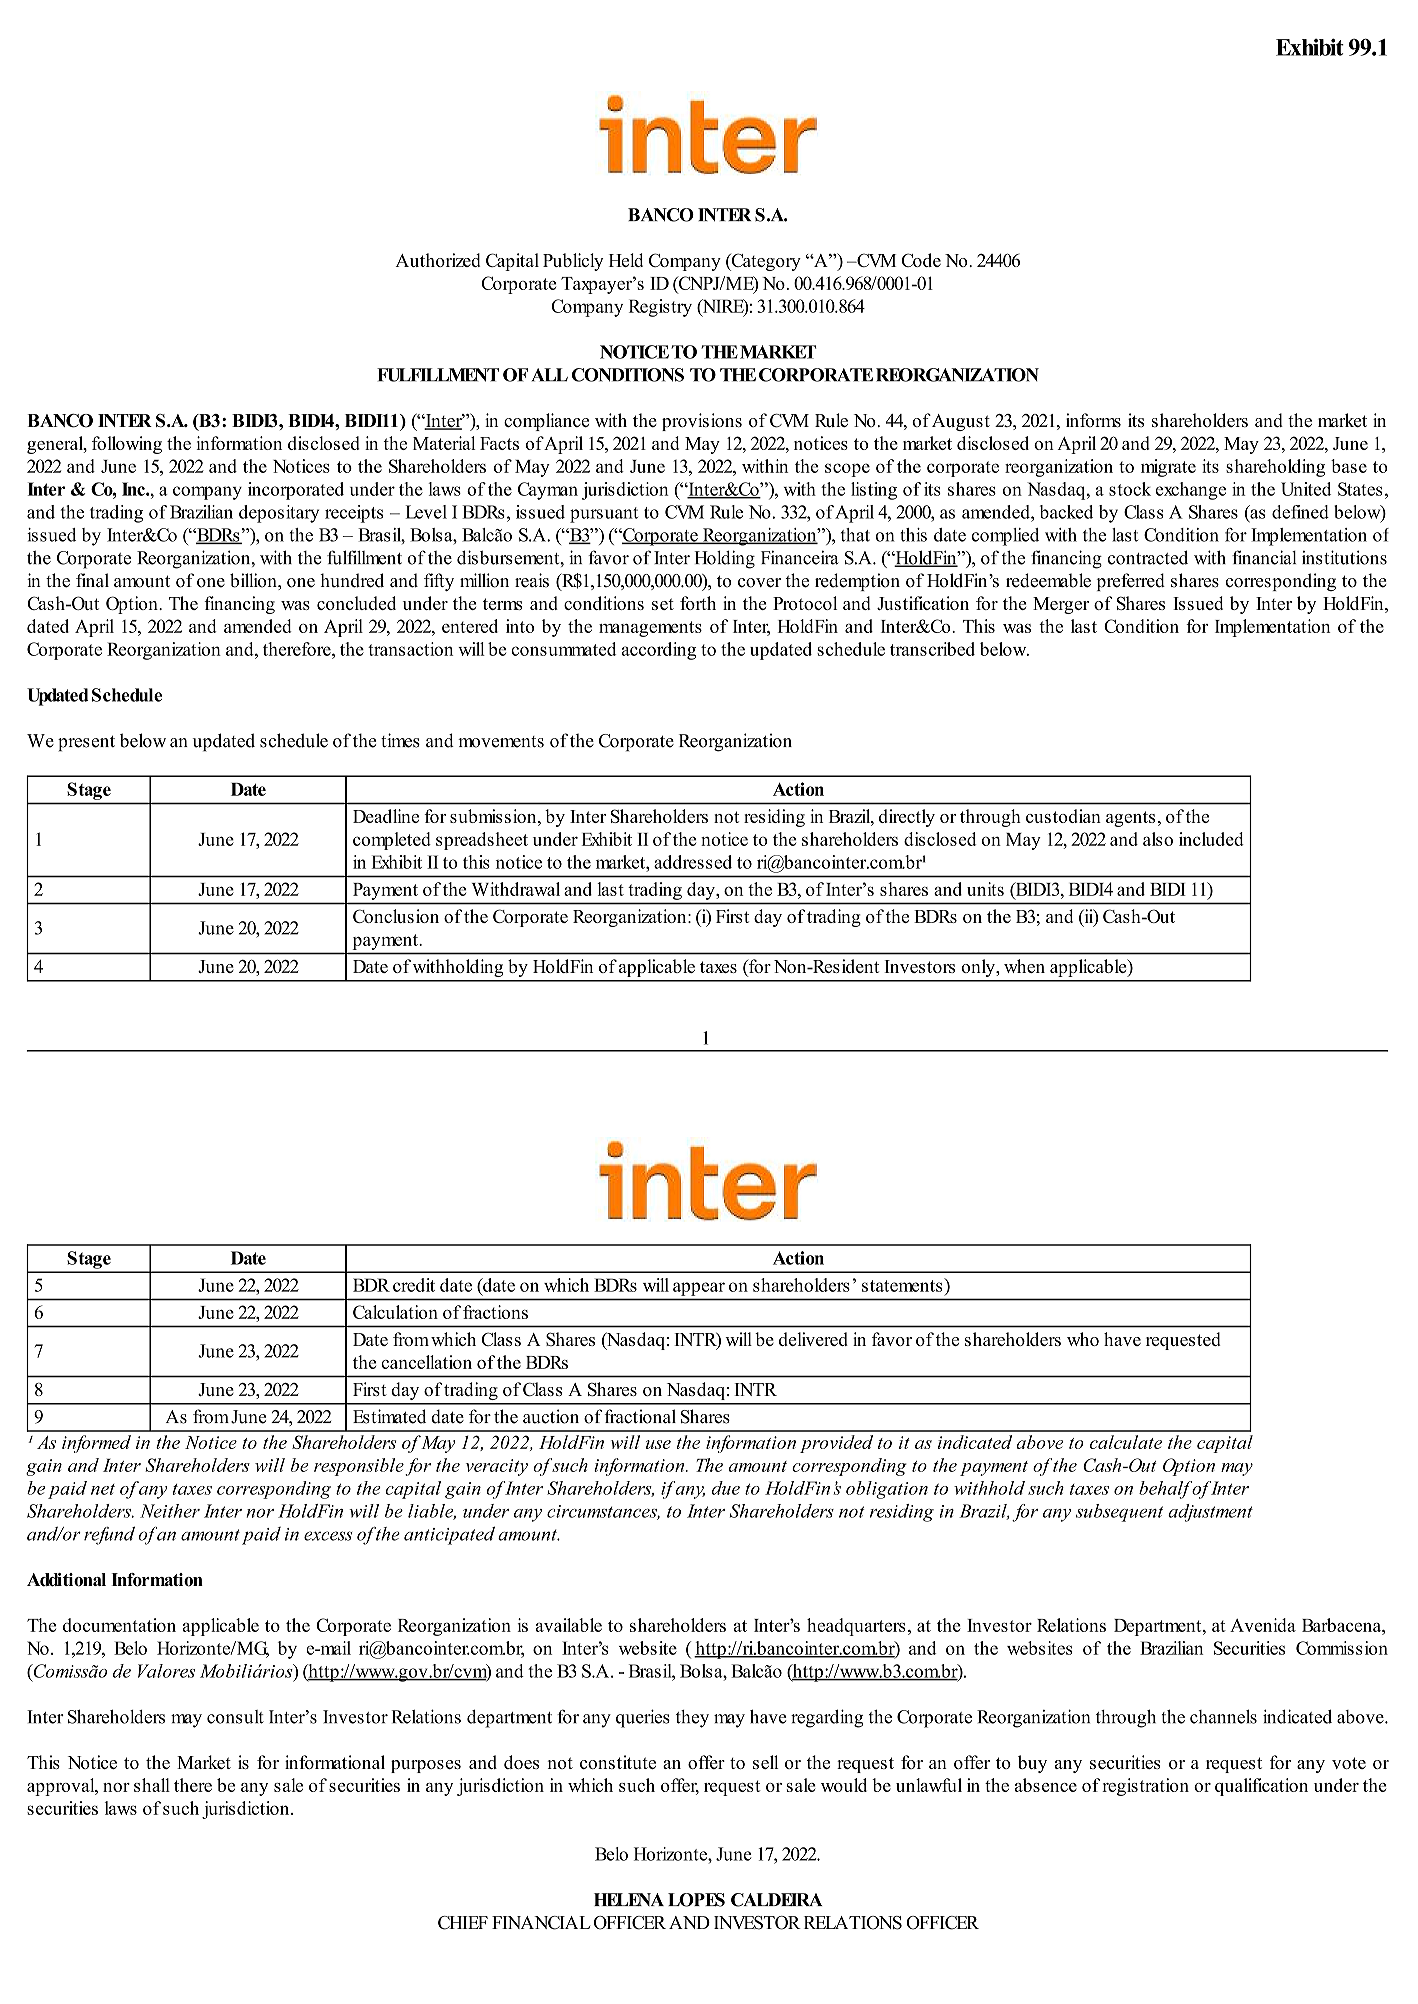  I want to click on CALDEIRA, so click(777, 1900).
